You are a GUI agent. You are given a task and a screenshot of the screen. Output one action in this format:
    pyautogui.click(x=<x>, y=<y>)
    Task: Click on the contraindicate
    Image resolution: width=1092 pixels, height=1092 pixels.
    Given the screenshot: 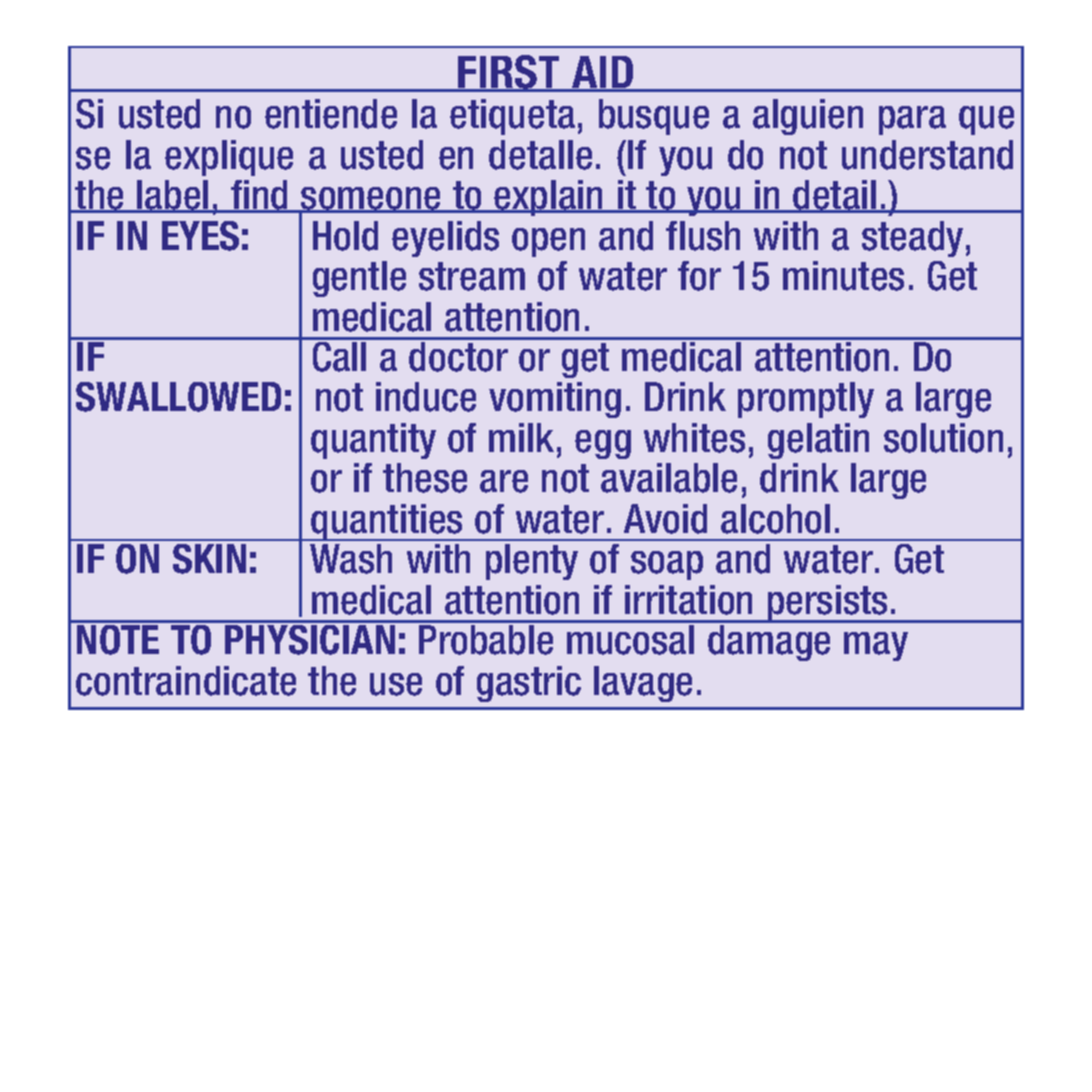 What is the action you would take?
    pyautogui.click(x=186, y=681)
